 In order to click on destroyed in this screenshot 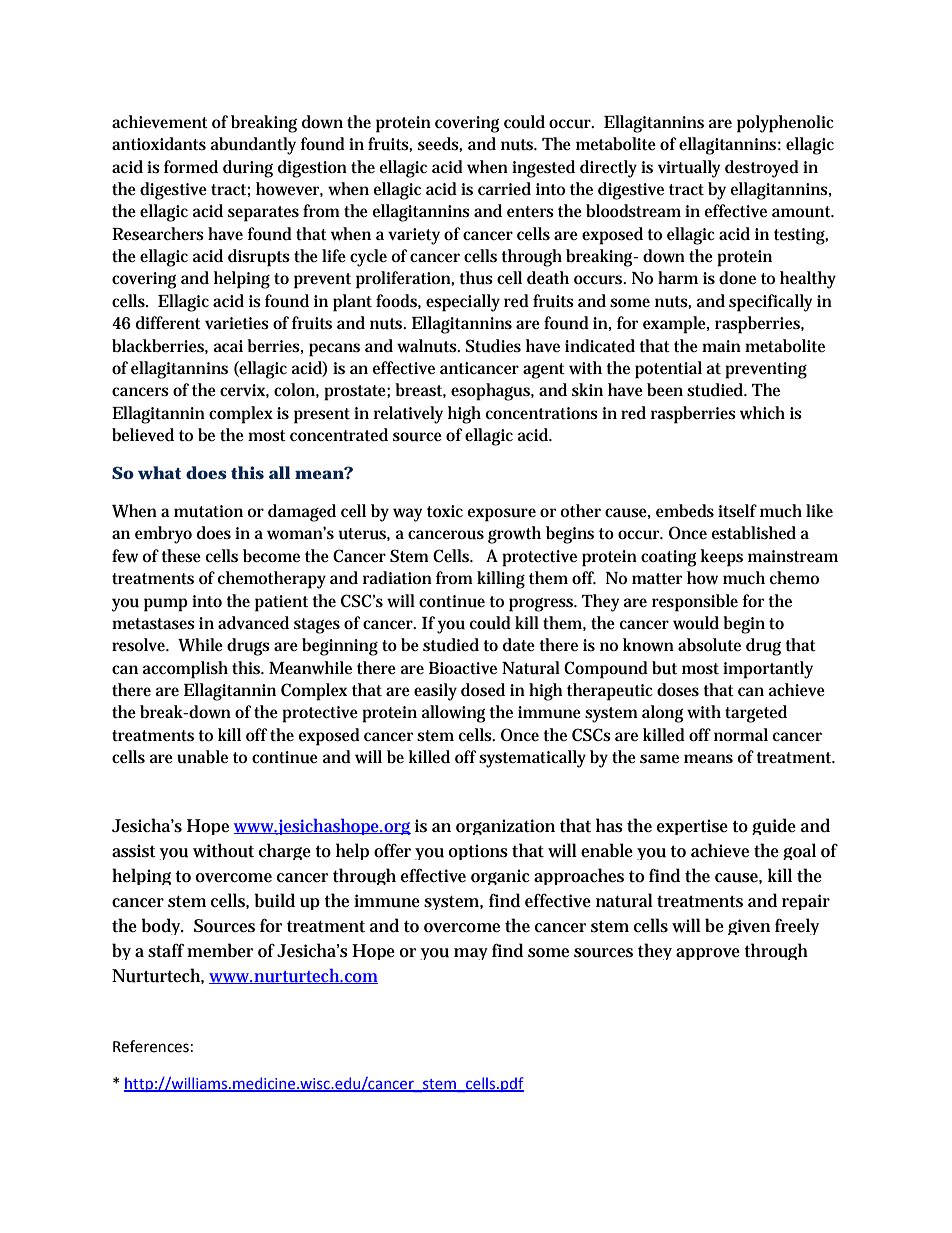, I will do `click(762, 169)`.
